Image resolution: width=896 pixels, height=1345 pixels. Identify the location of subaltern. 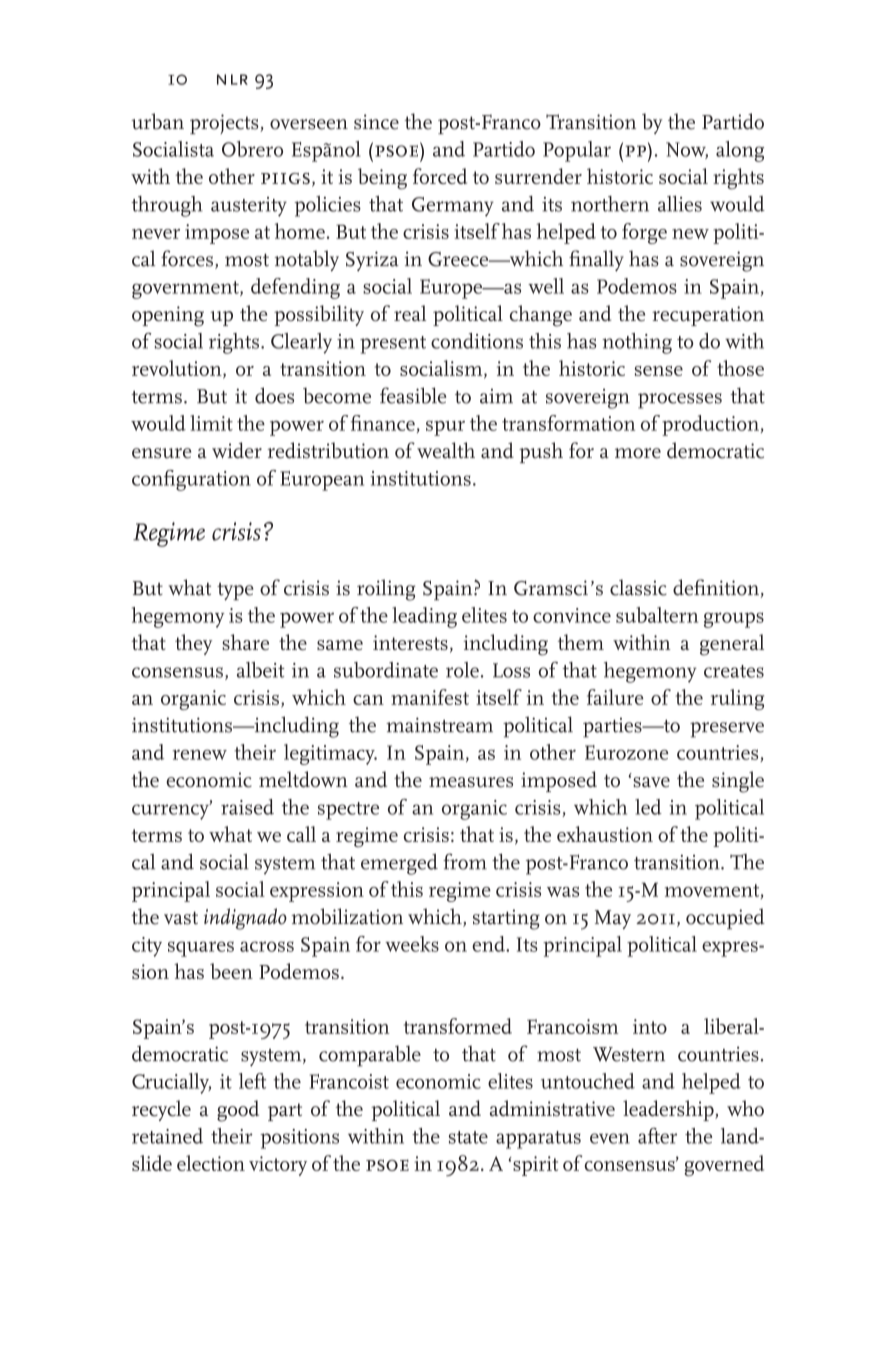
(657, 615).
